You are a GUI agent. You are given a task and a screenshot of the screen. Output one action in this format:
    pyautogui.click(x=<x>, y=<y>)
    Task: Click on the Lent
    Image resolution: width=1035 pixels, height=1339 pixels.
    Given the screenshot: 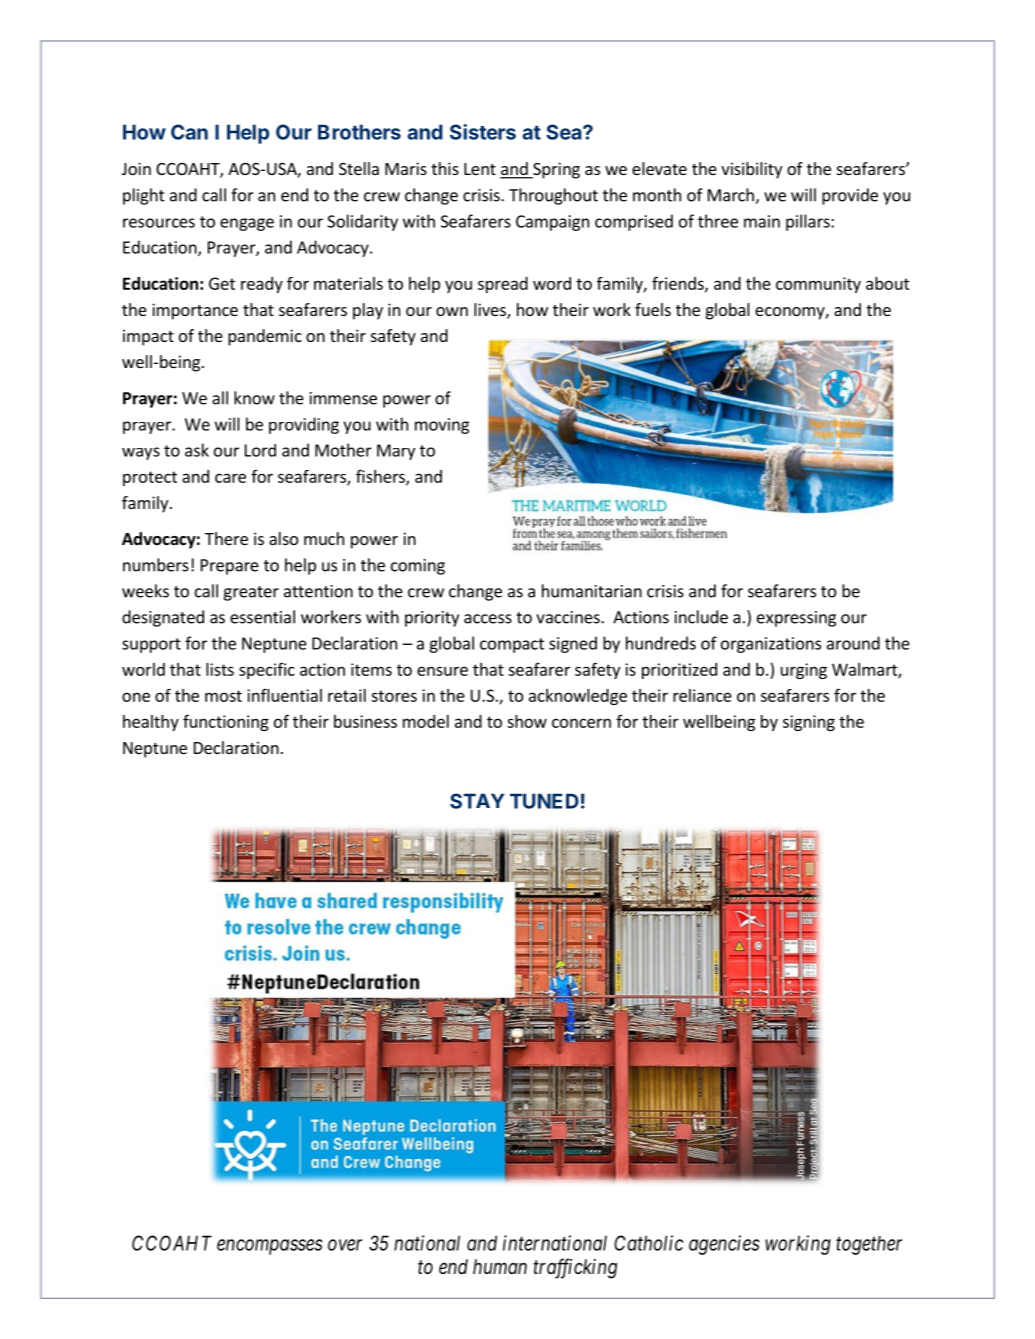 What is the action you would take?
    pyautogui.click(x=480, y=169)
